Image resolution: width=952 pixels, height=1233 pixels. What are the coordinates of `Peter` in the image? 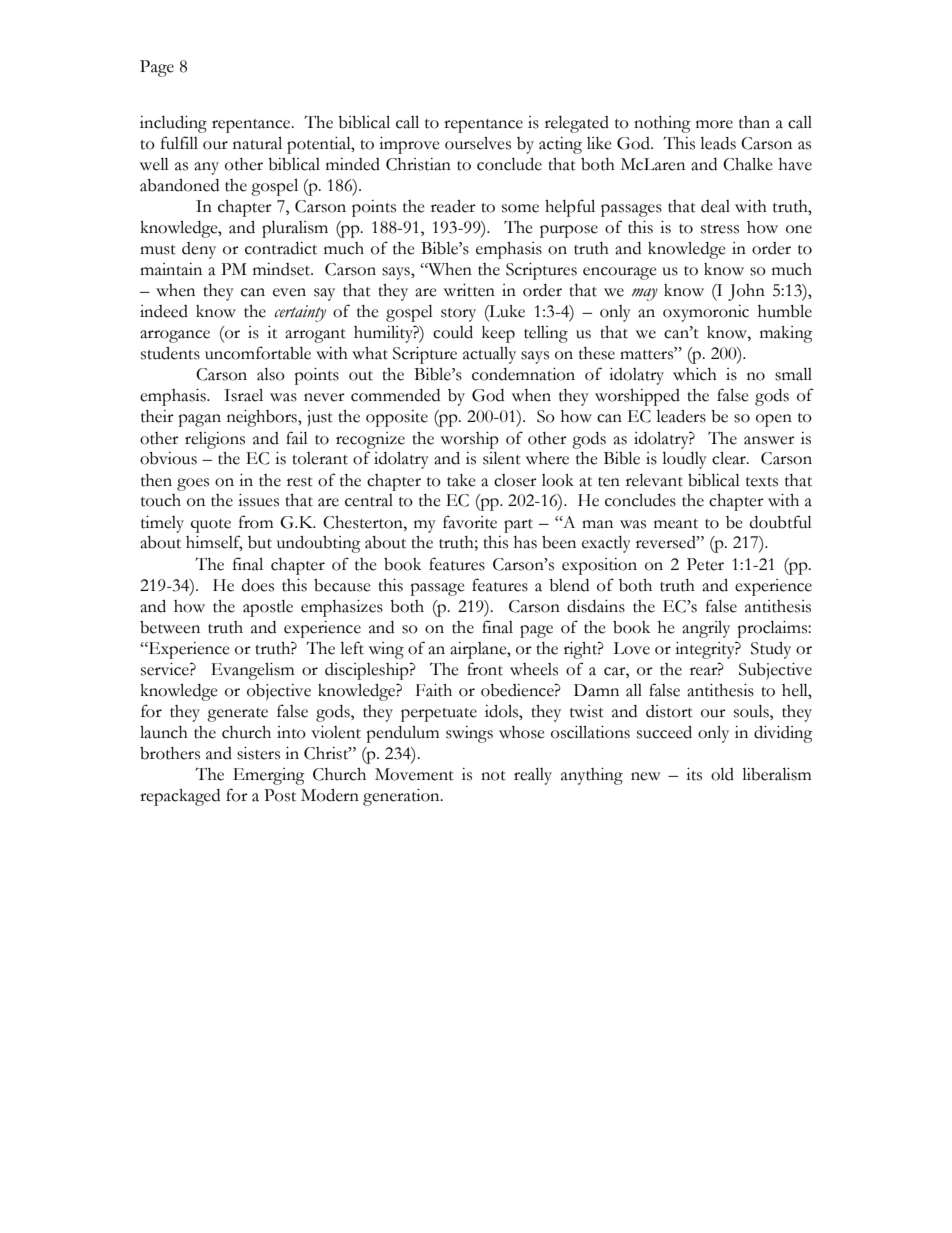 It's located at (705, 564).
